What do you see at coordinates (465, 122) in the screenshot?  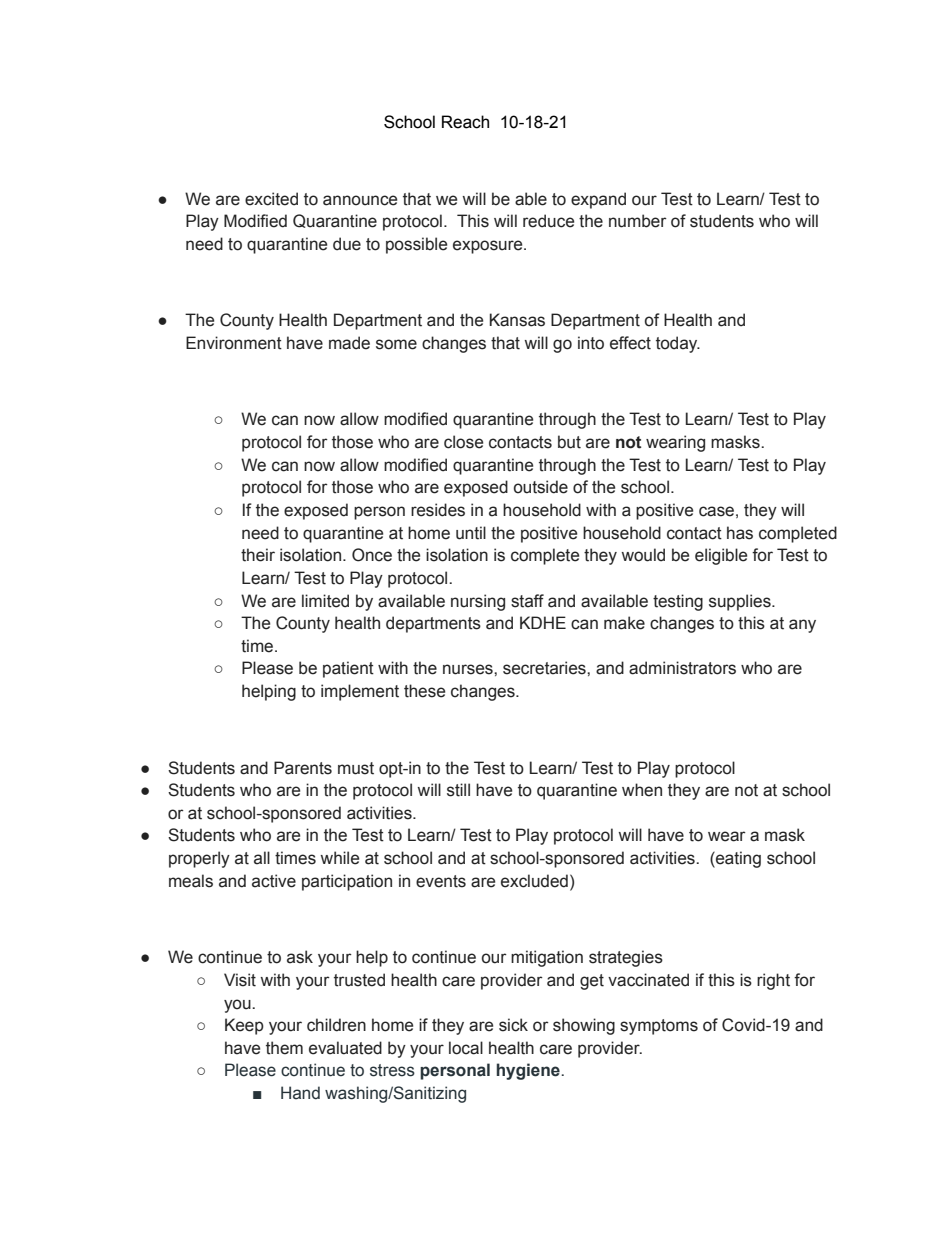 I see `Reach` at bounding box center [465, 122].
